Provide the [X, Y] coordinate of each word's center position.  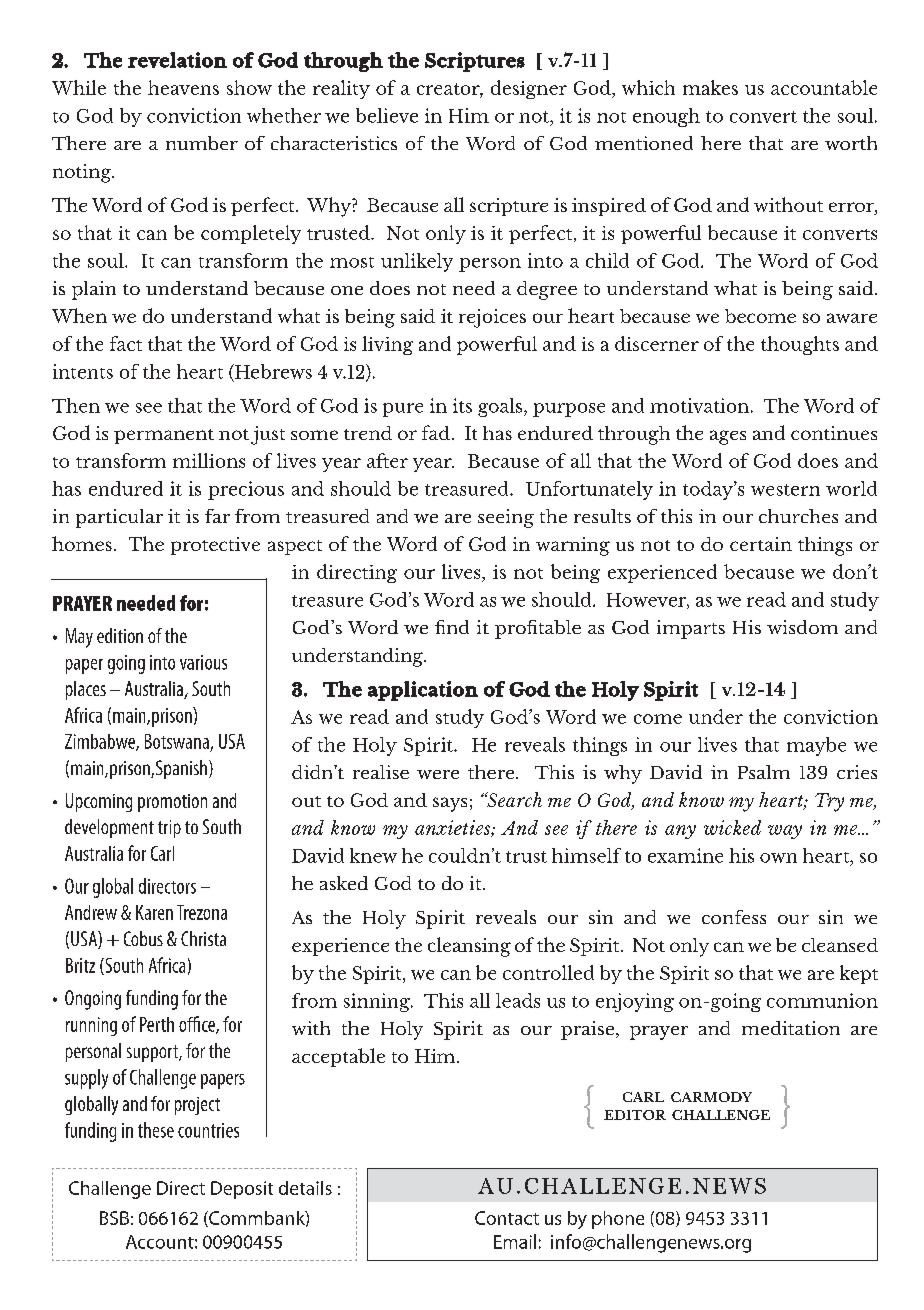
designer [529, 89]
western [785, 490]
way [785, 832]
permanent [164, 436]
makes [710, 87]
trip [169, 829]
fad [436, 432]
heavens [183, 87]
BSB [114, 1218]
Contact [507, 1218]
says [450, 804]
